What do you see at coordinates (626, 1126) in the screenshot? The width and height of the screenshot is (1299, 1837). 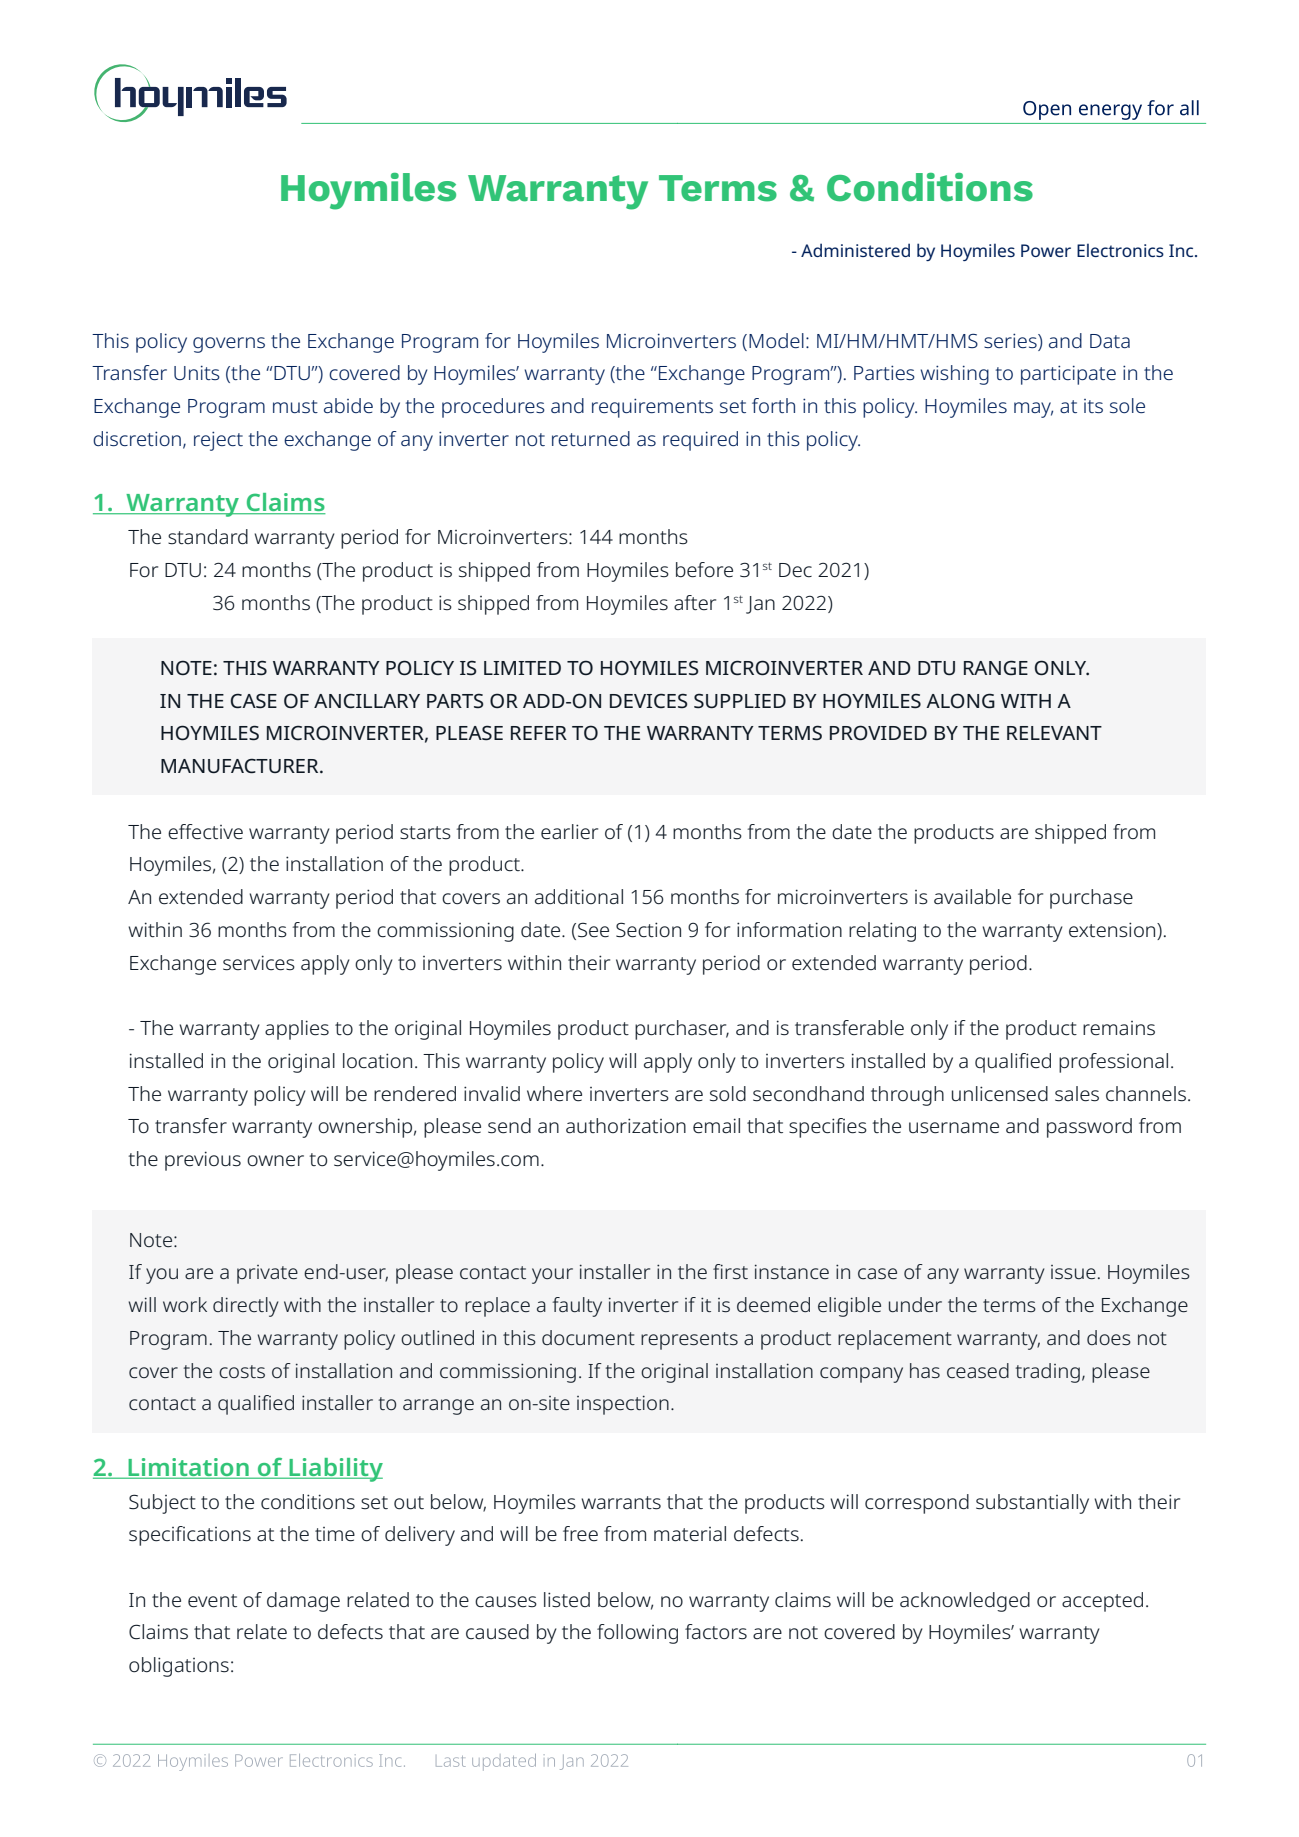 I see `authorization` at bounding box center [626, 1126].
